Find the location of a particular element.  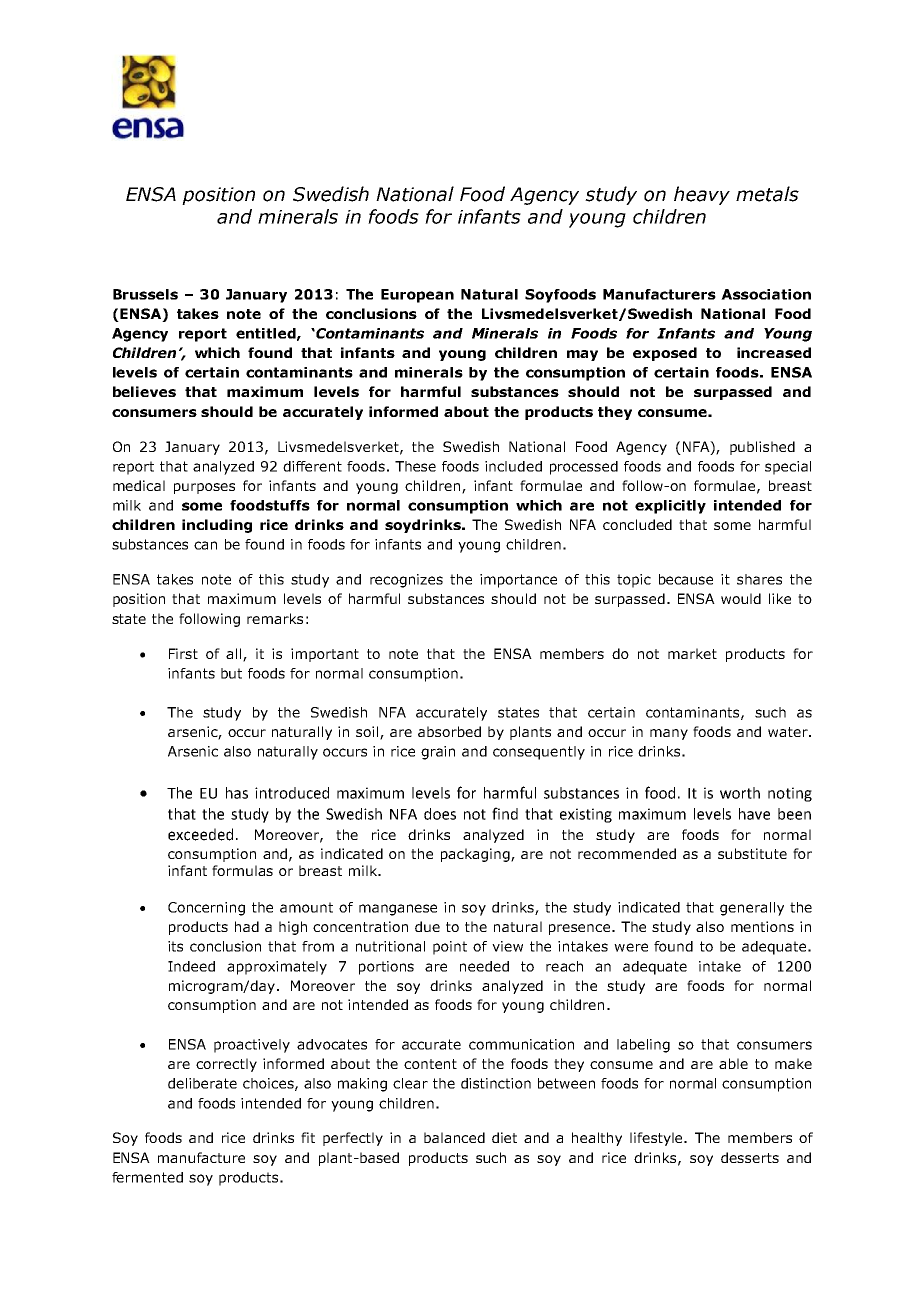

market is located at coordinates (692, 653).
